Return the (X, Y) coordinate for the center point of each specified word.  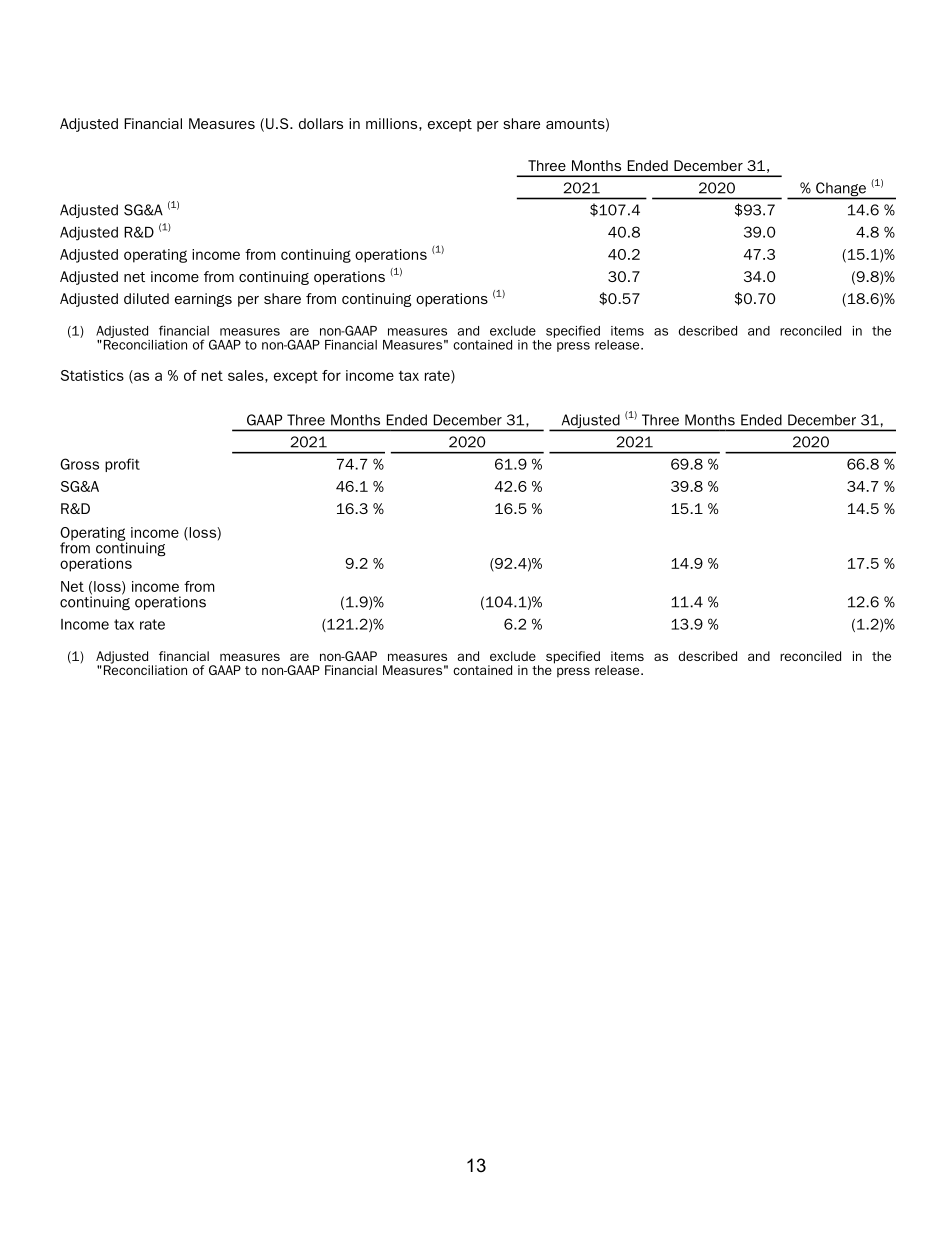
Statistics (92, 375)
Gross (79, 464)
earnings (203, 300)
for (331, 375)
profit (122, 465)
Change (841, 190)
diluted (146, 298)
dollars (321, 123)
